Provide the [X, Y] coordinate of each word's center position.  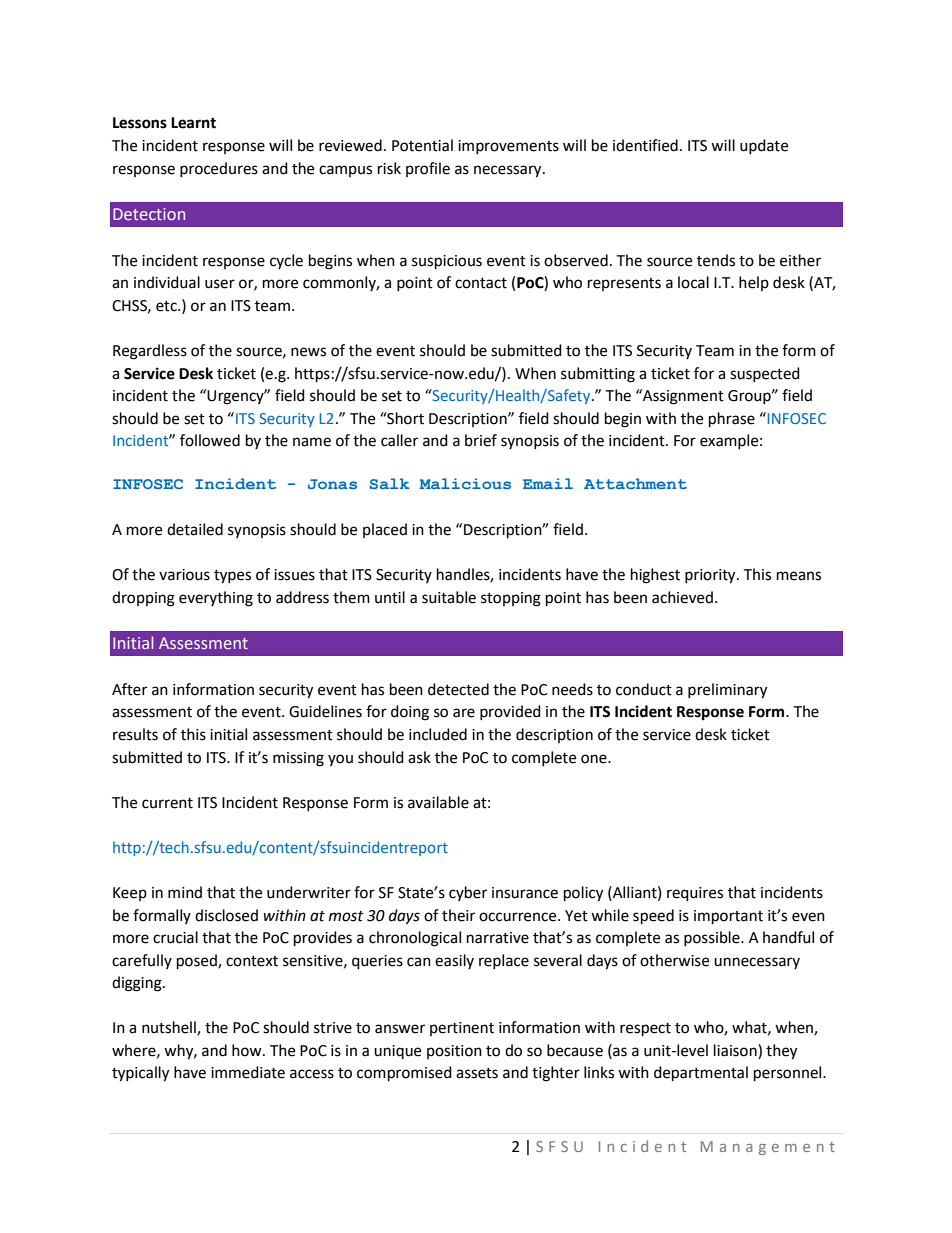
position [454, 1052]
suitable [449, 597]
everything [216, 599]
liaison [736, 1050]
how [248, 1050]
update [764, 146]
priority [711, 576]
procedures [219, 169]
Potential [422, 145]
